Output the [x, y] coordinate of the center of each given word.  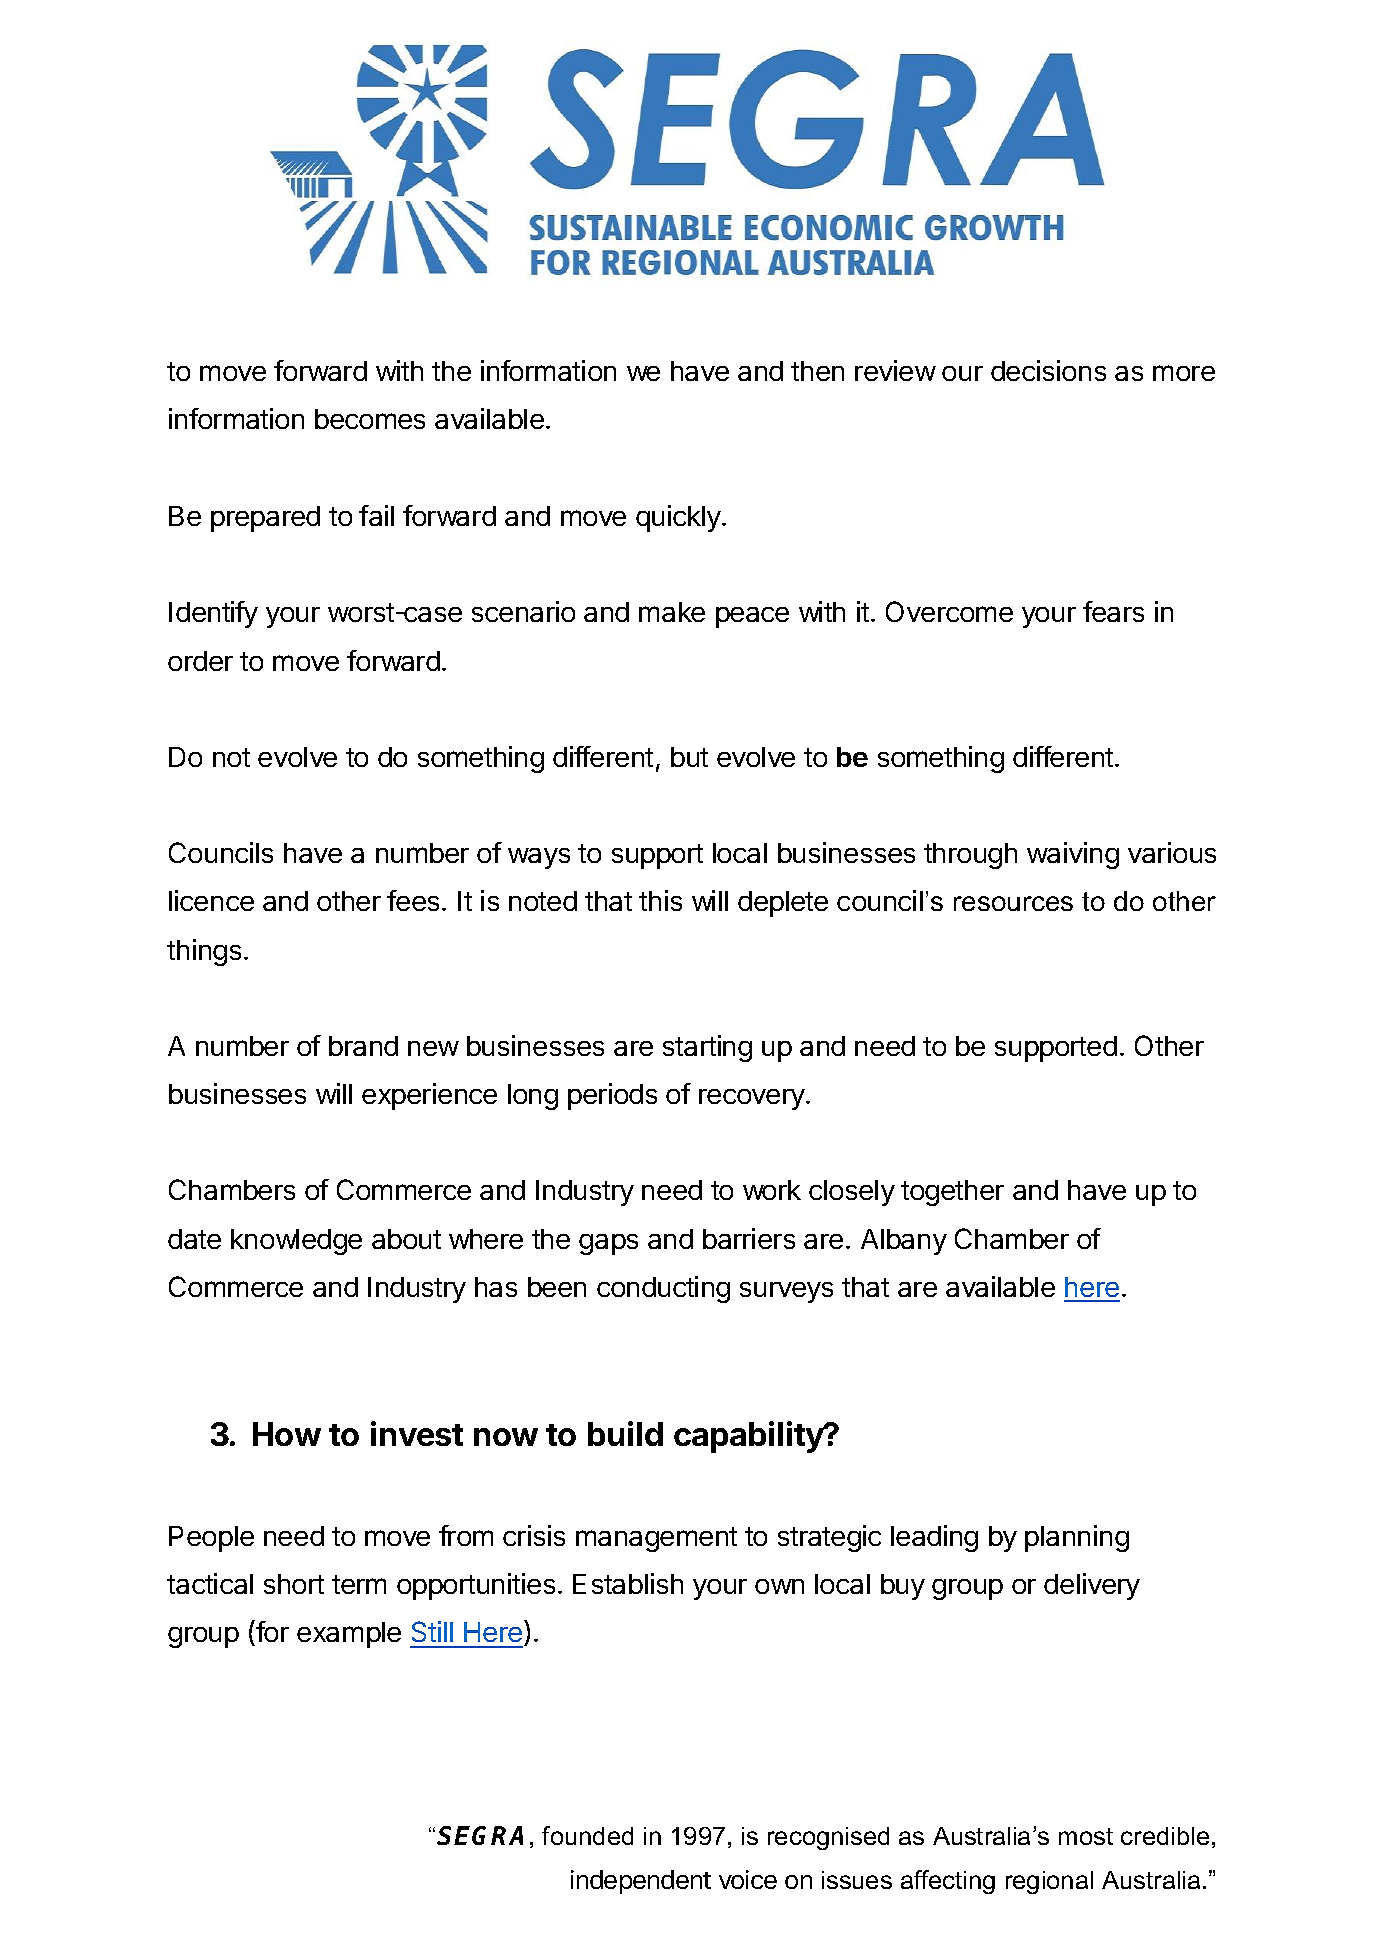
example [349, 1635]
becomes [370, 419]
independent [641, 1882]
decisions [1048, 370]
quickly [679, 518]
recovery [753, 1099]
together [952, 1193]
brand [363, 1046]
